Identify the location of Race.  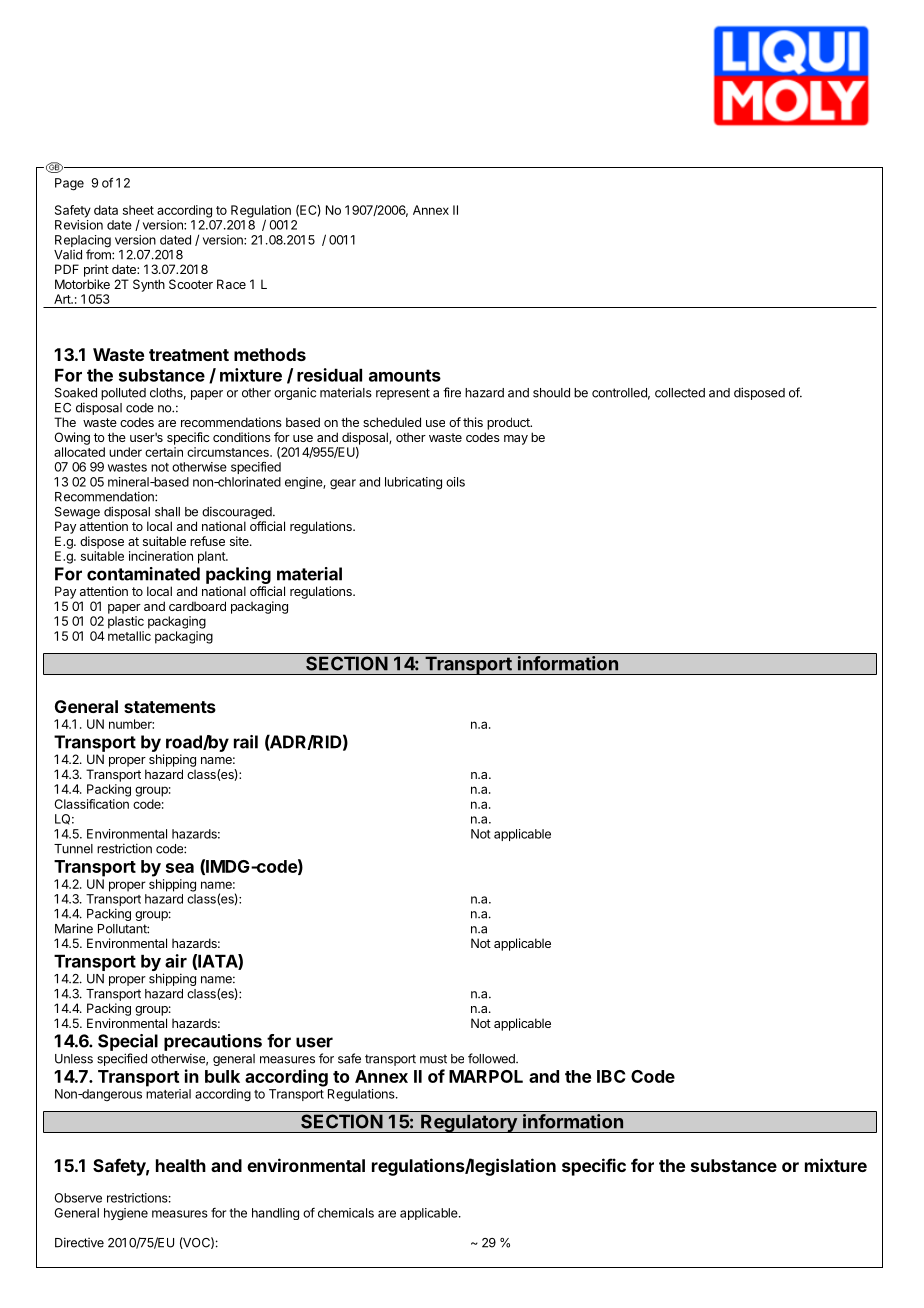
(231, 284).
